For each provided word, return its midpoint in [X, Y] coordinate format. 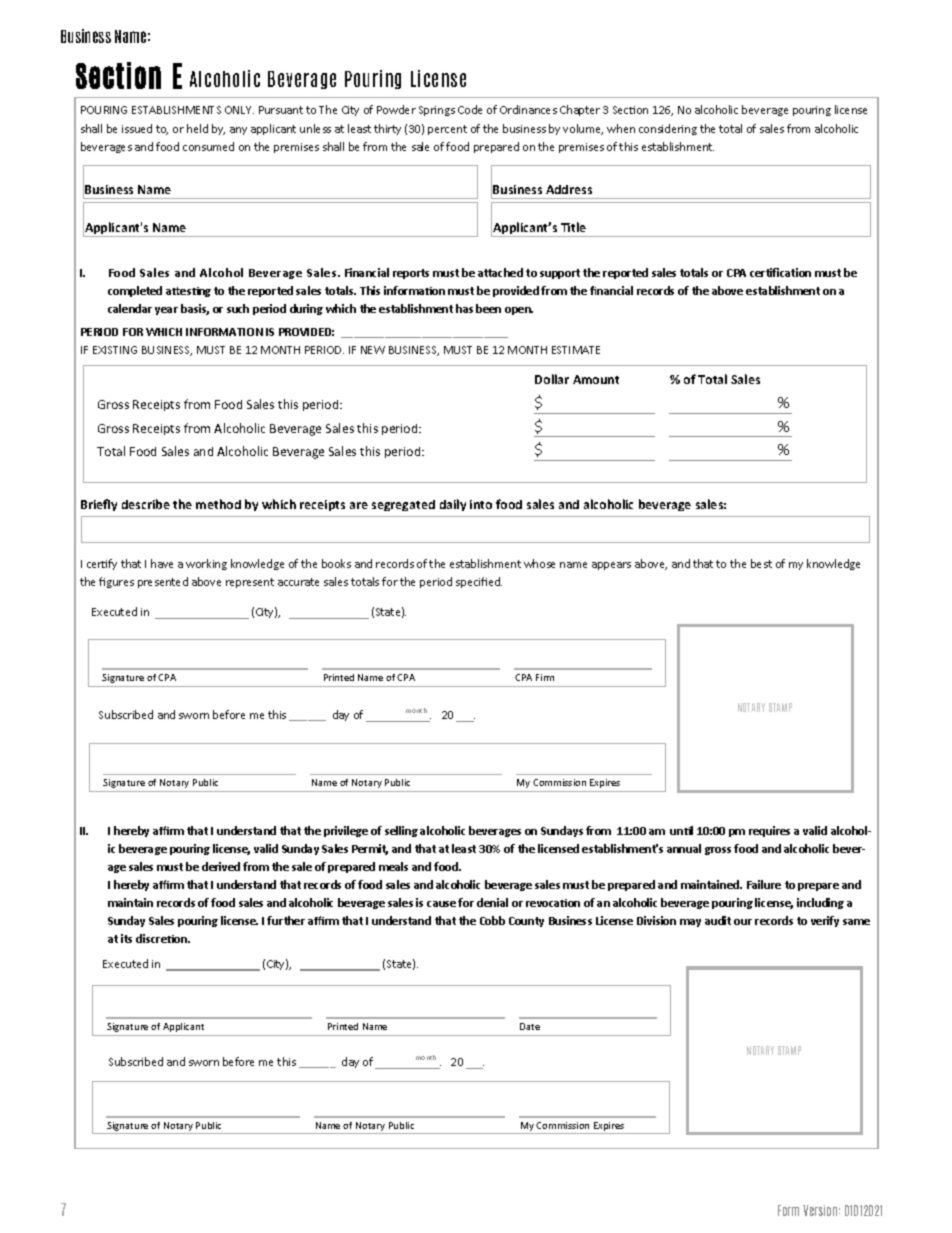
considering [668, 129]
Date [530, 1026]
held [197, 128]
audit [718, 920]
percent [447, 130]
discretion [163, 938]
